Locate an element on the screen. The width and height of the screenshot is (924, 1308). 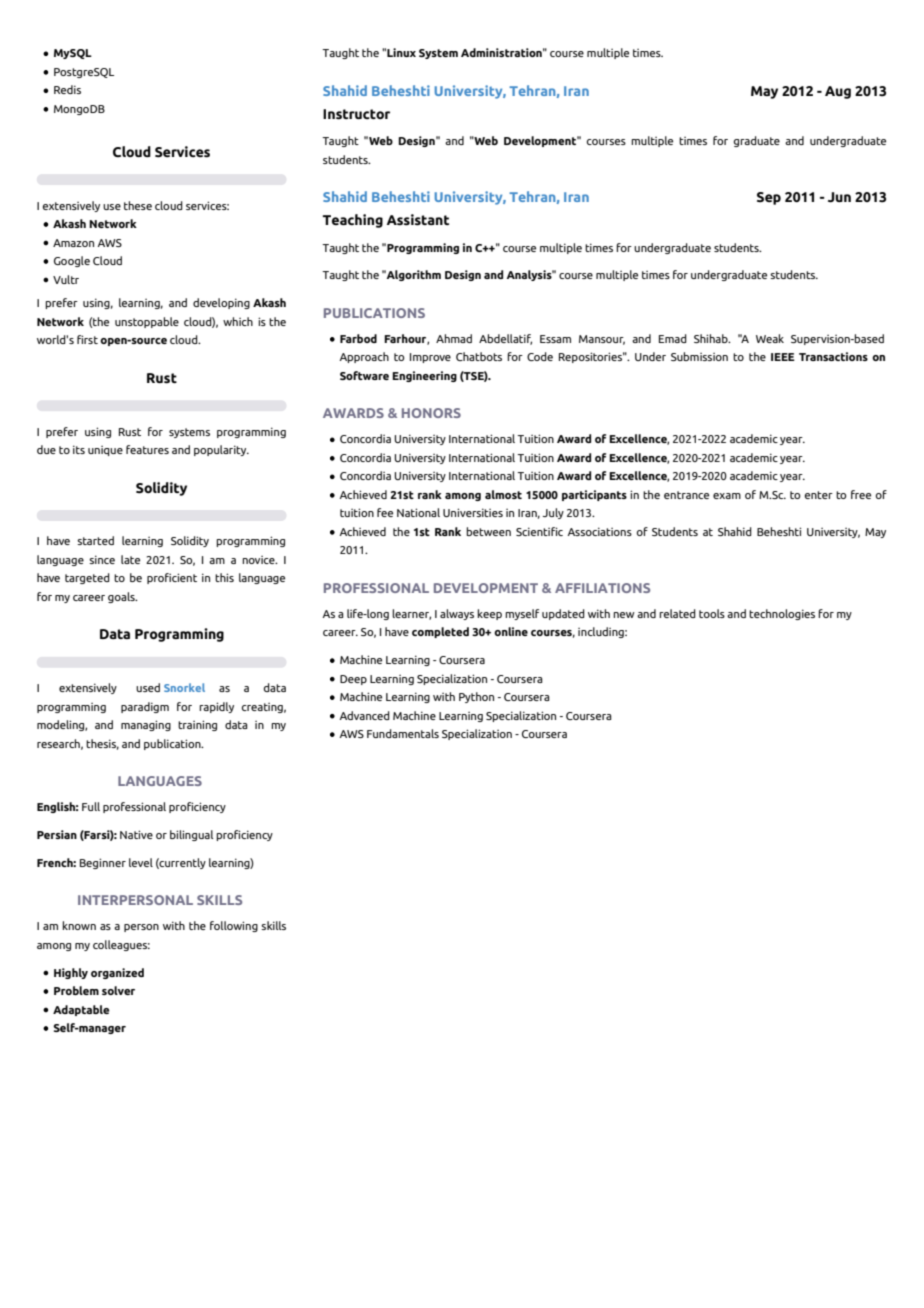
following is located at coordinates (234, 926).
